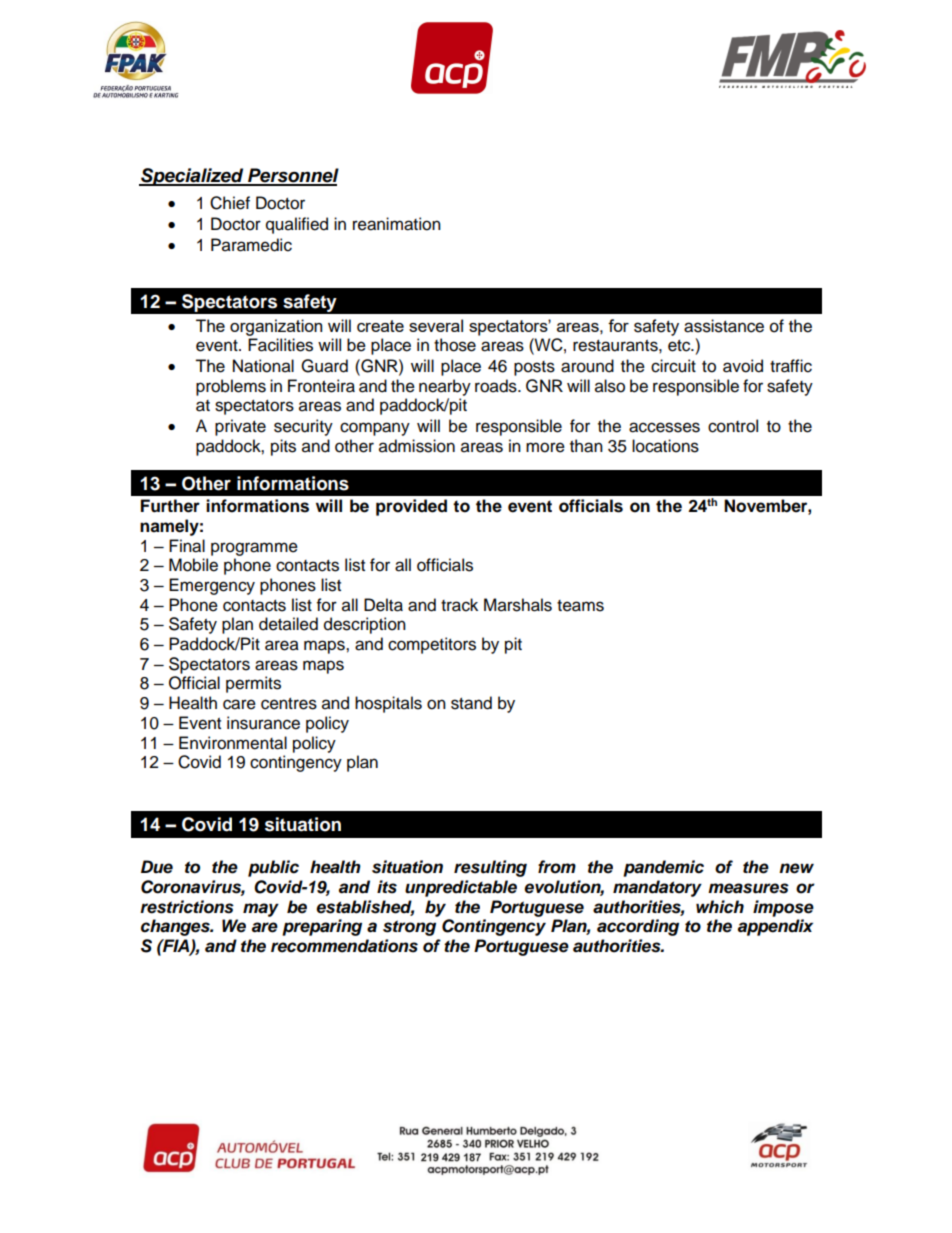 The height and width of the screenshot is (1233, 952). I want to click on Environmental, so click(233, 743).
